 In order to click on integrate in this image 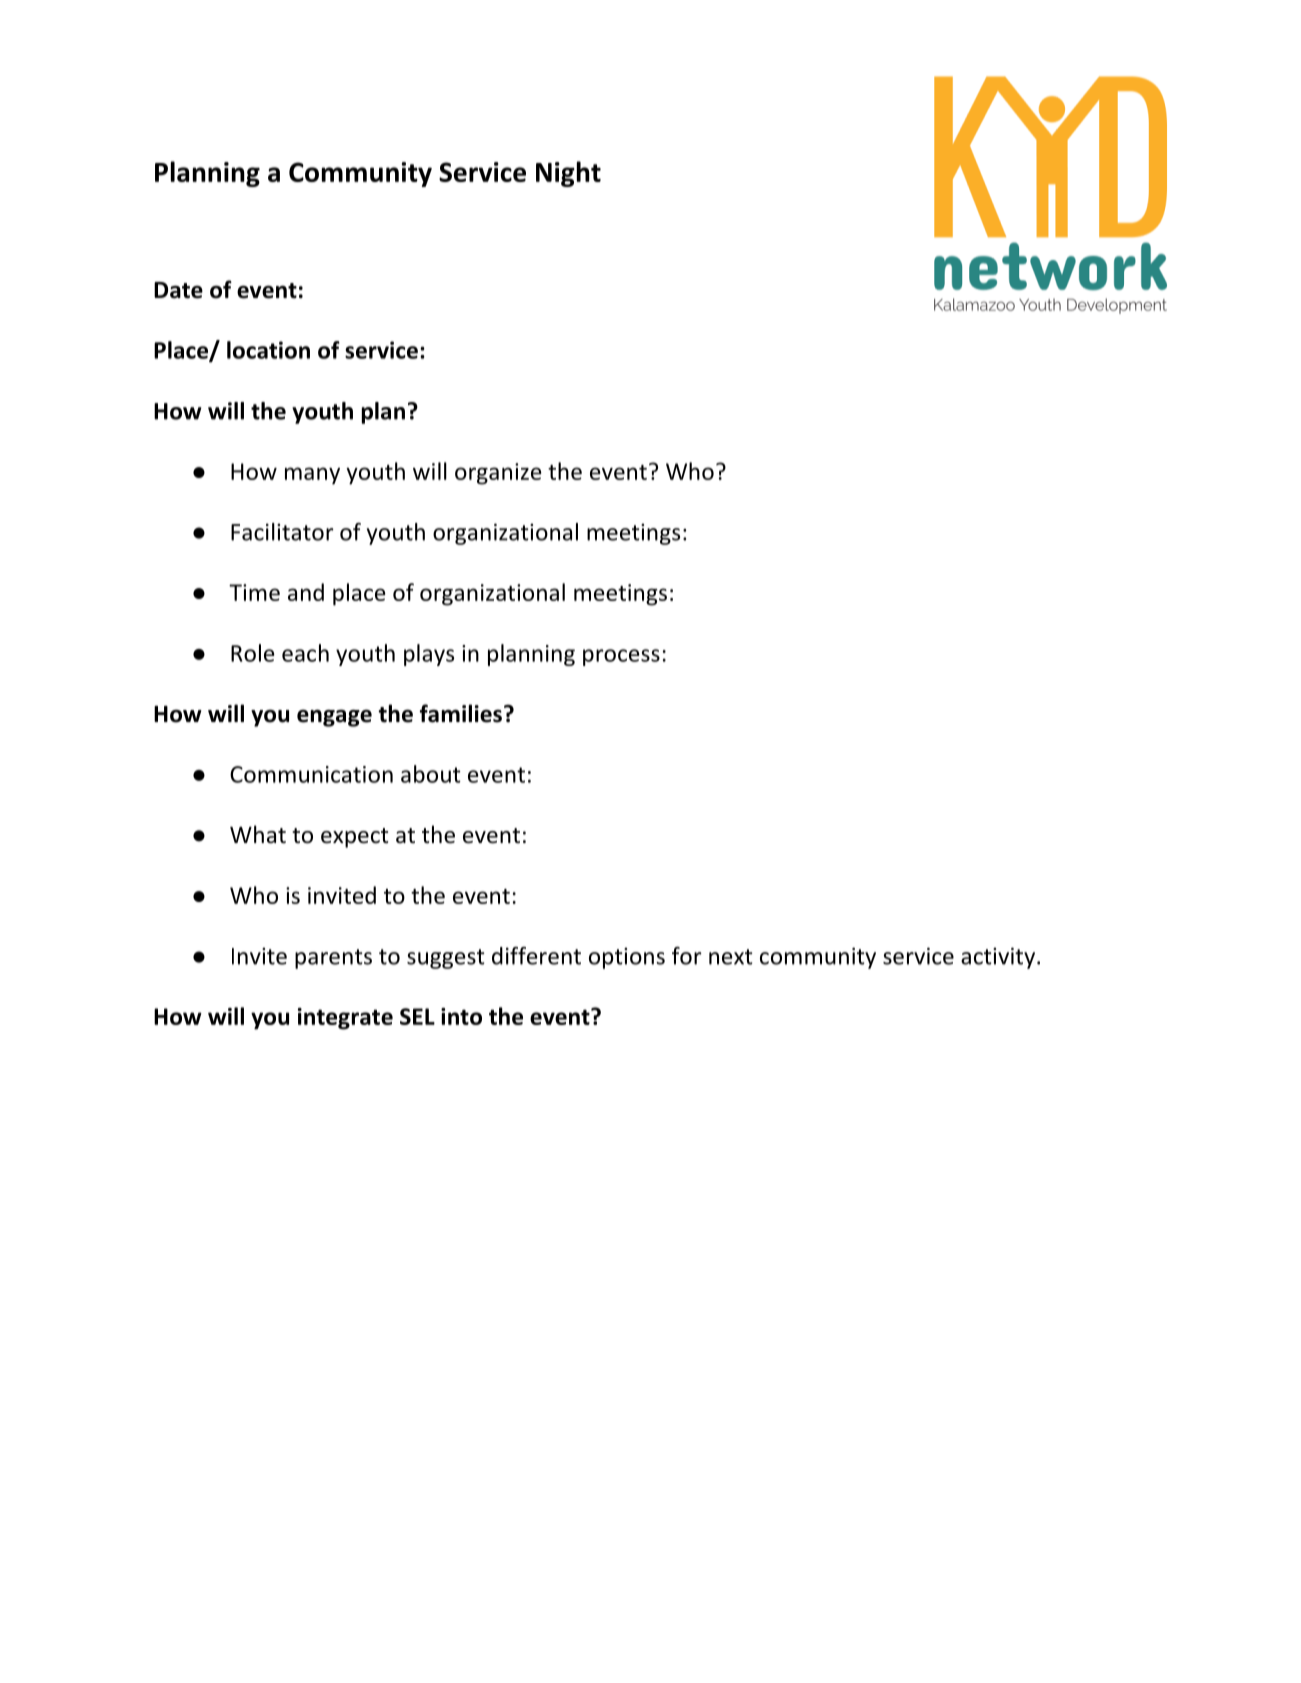, I will do `click(345, 1019)`.
